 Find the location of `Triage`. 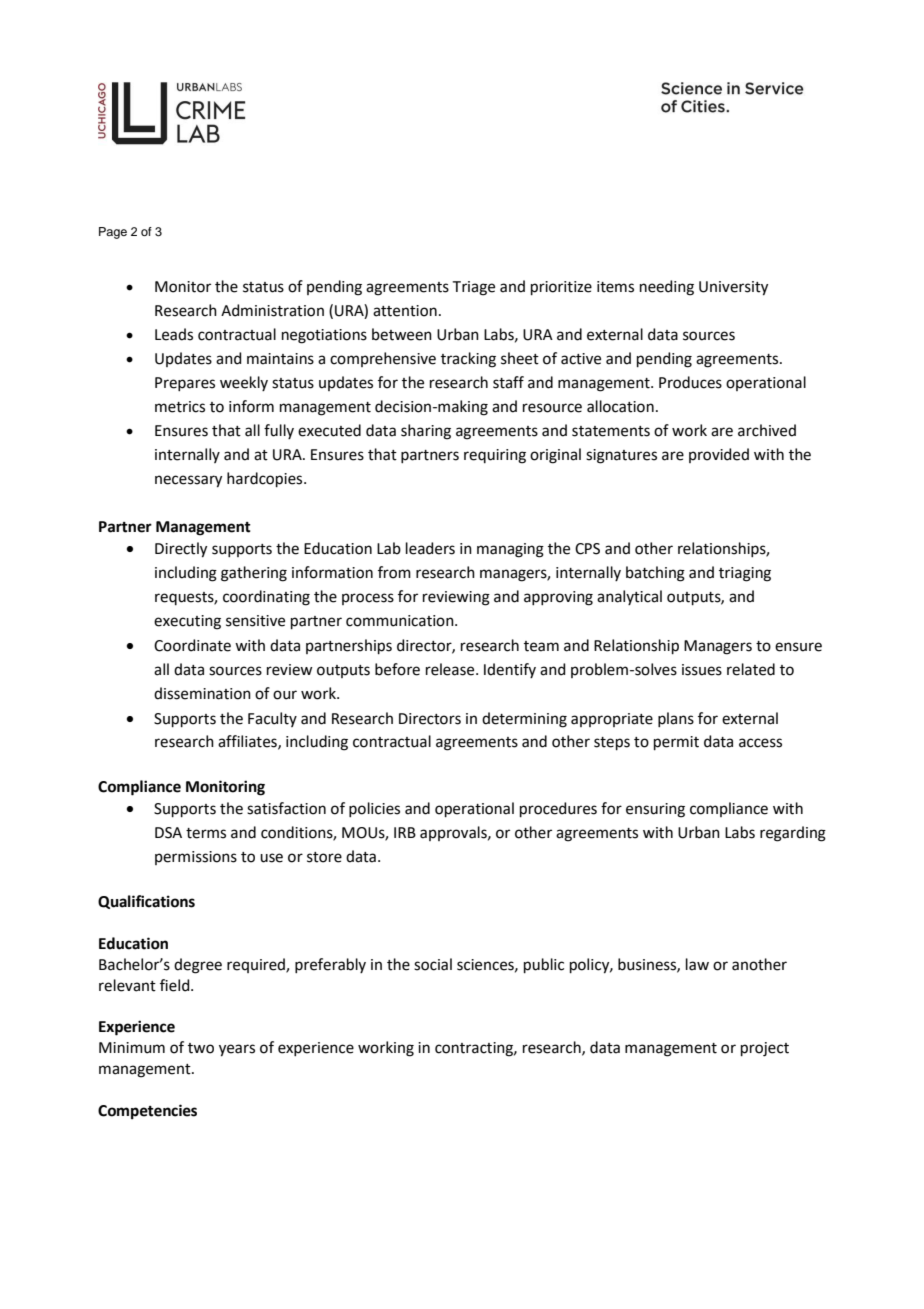

Triage is located at coordinates (474, 288).
